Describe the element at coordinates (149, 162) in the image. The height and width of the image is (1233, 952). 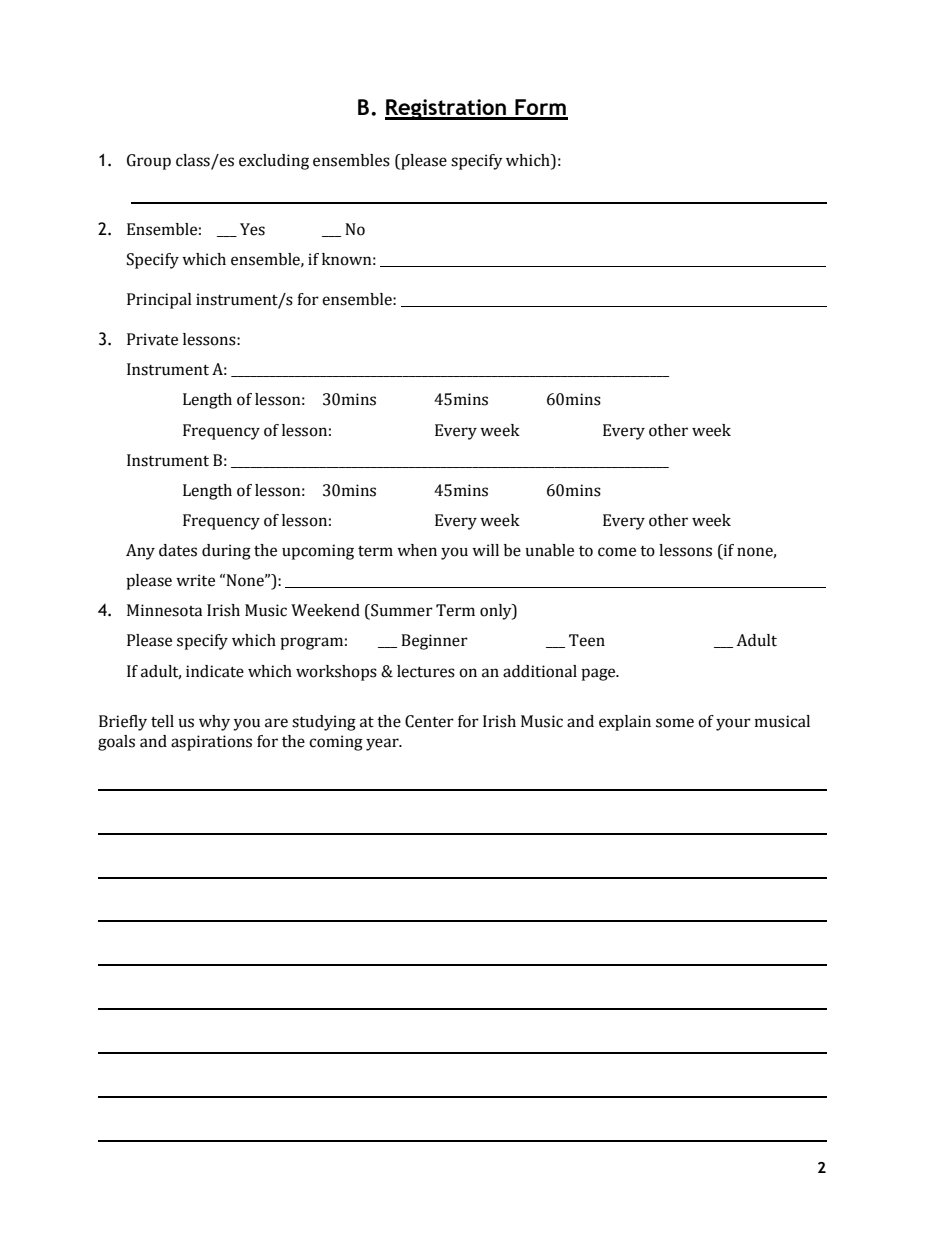
I see `Group` at that location.
